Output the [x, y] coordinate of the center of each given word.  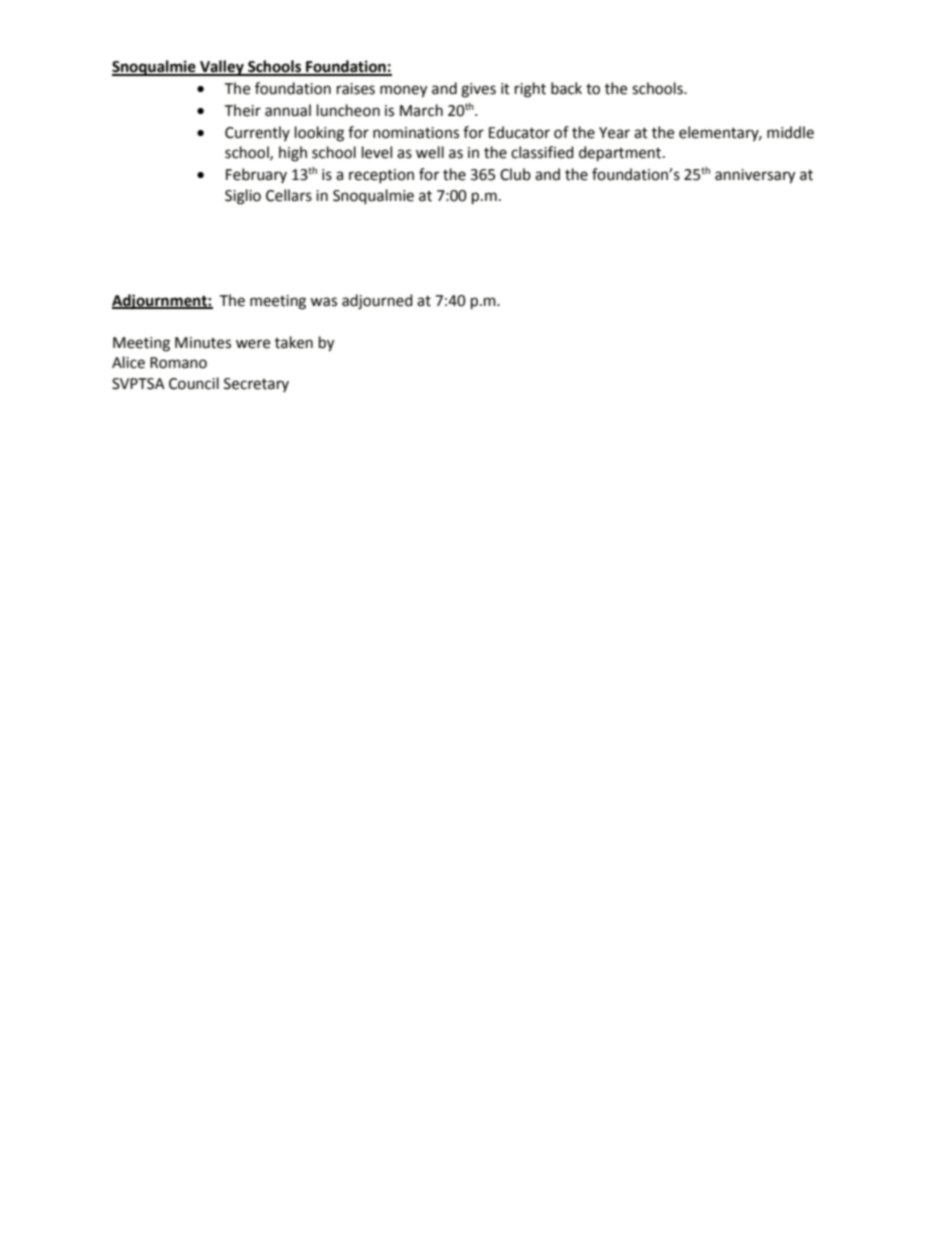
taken [294, 342]
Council [194, 383]
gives [478, 90]
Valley [222, 68]
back [566, 88]
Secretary [256, 385]
